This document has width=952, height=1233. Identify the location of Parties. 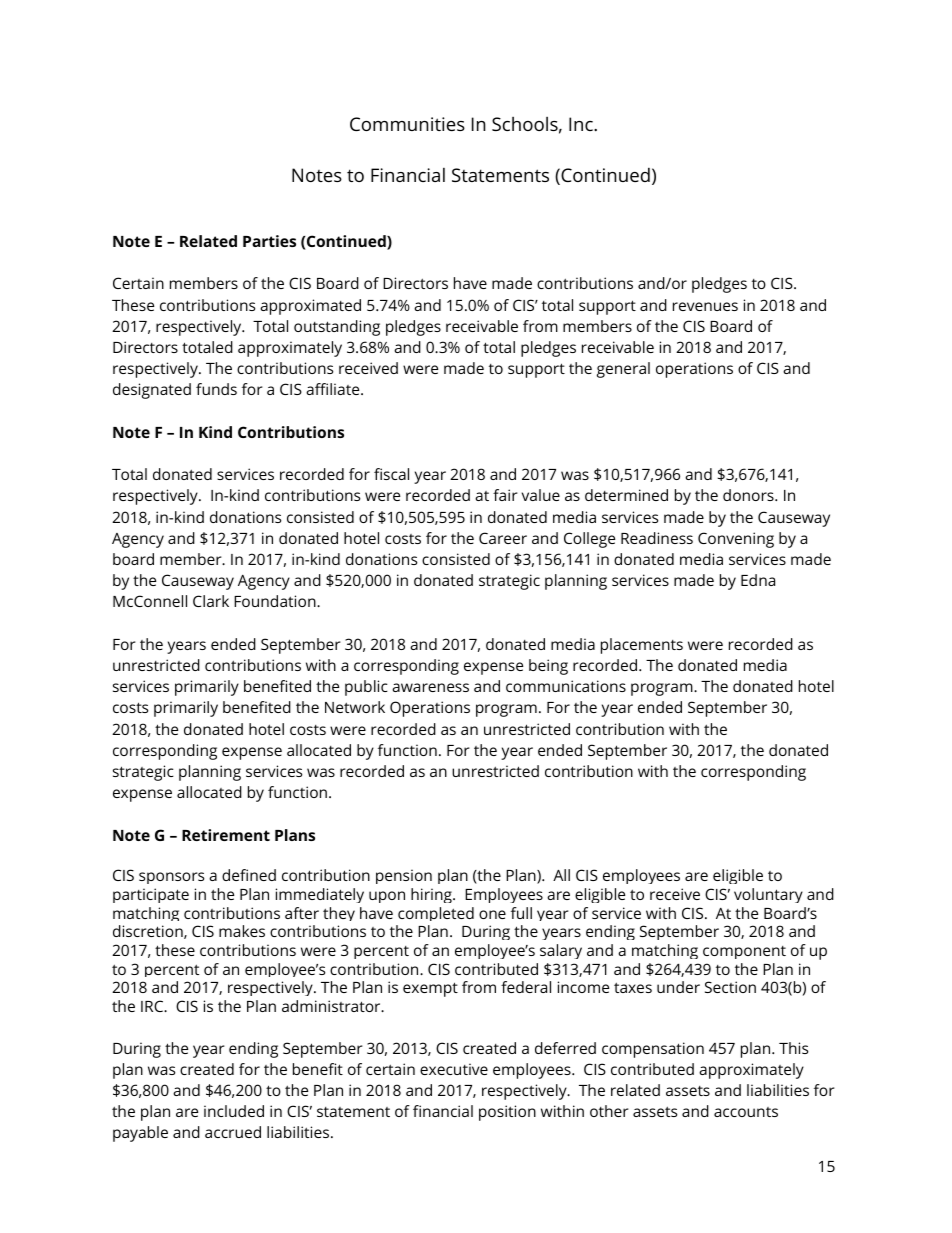
(269, 241).
